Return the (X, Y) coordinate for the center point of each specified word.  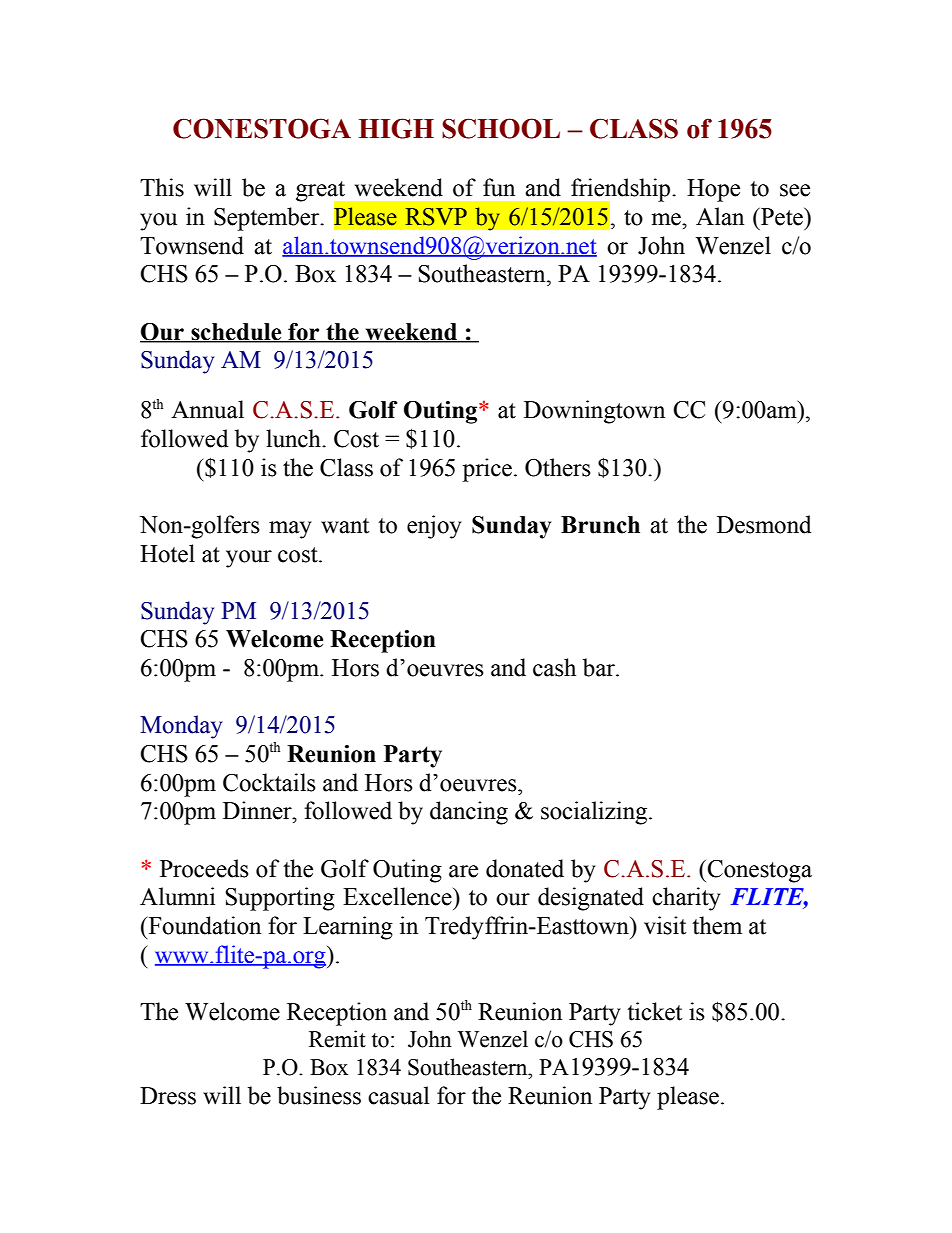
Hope (713, 190)
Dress (168, 1096)
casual (398, 1095)
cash (554, 667)
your (249, 559)
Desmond (764, 524)
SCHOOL (501, 128)
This (162, 187)
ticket (654, 1011)
